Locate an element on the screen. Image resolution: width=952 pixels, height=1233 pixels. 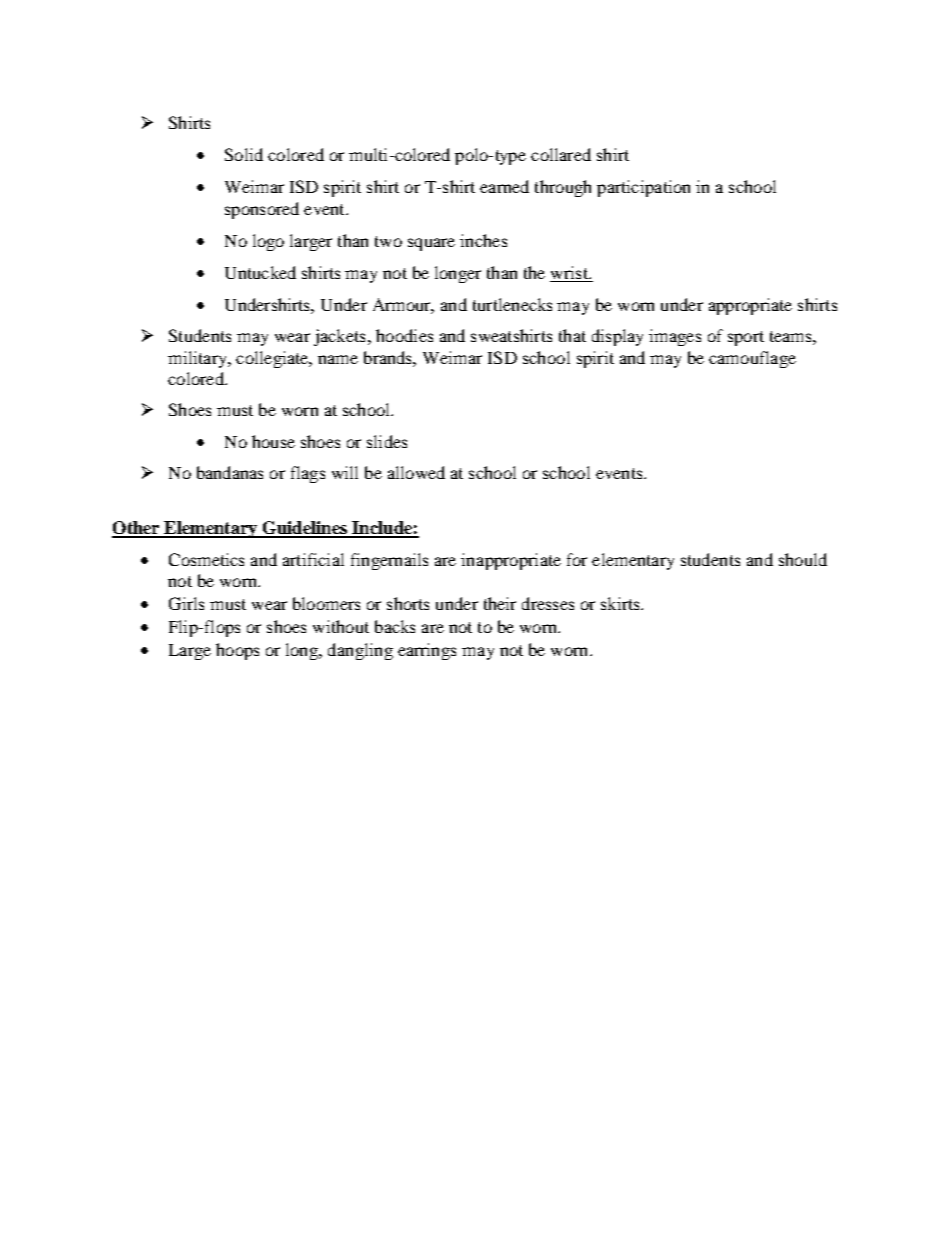
should is located at coordinates (803, 559).
